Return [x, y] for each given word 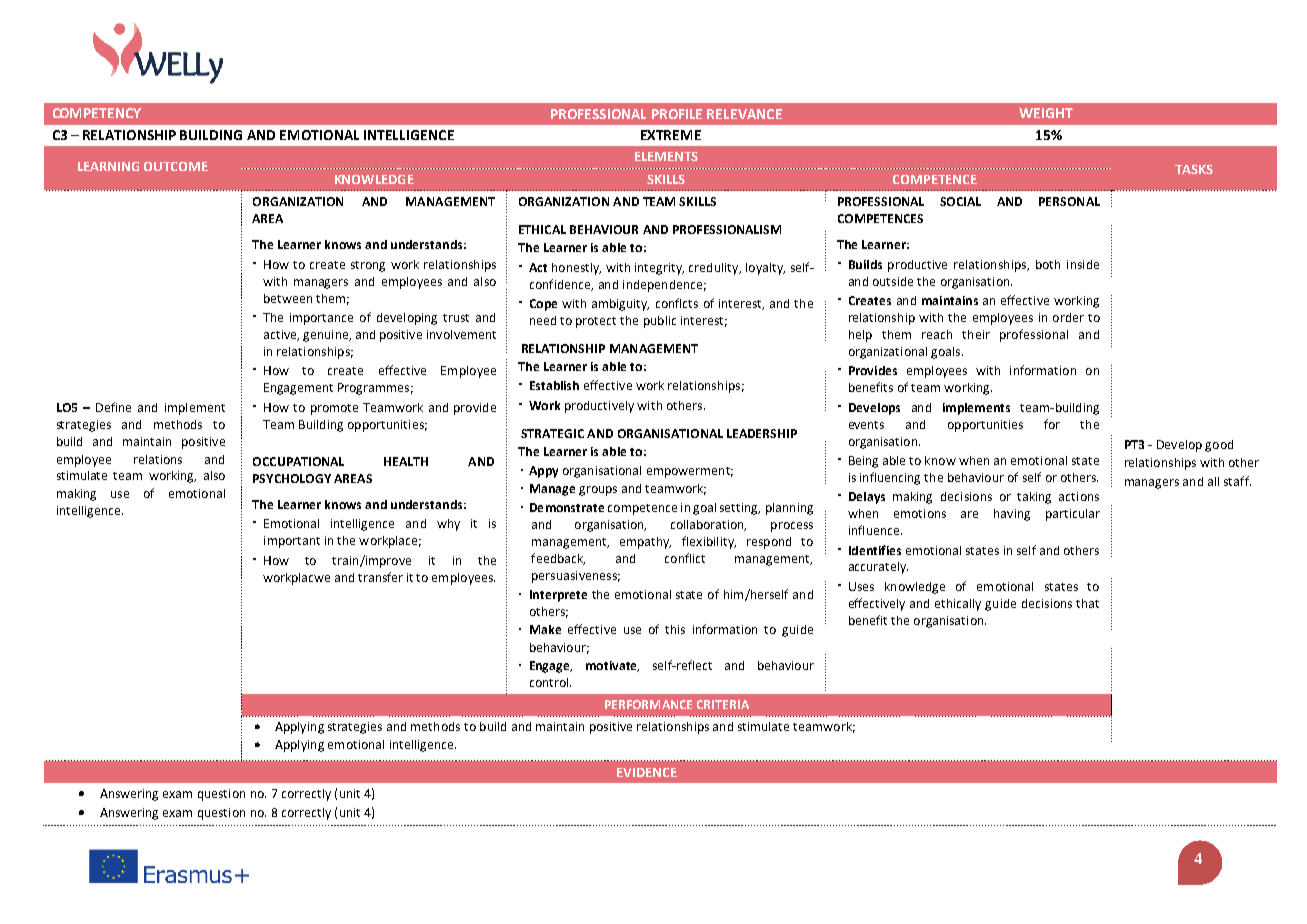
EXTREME [671, 135]
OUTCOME [176, 166]
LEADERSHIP [762, 433]
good [1219, 446]
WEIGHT [1046, 113]
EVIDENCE [647, 772]
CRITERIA [723, 704]
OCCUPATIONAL [298, 461]
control [550, 682]
